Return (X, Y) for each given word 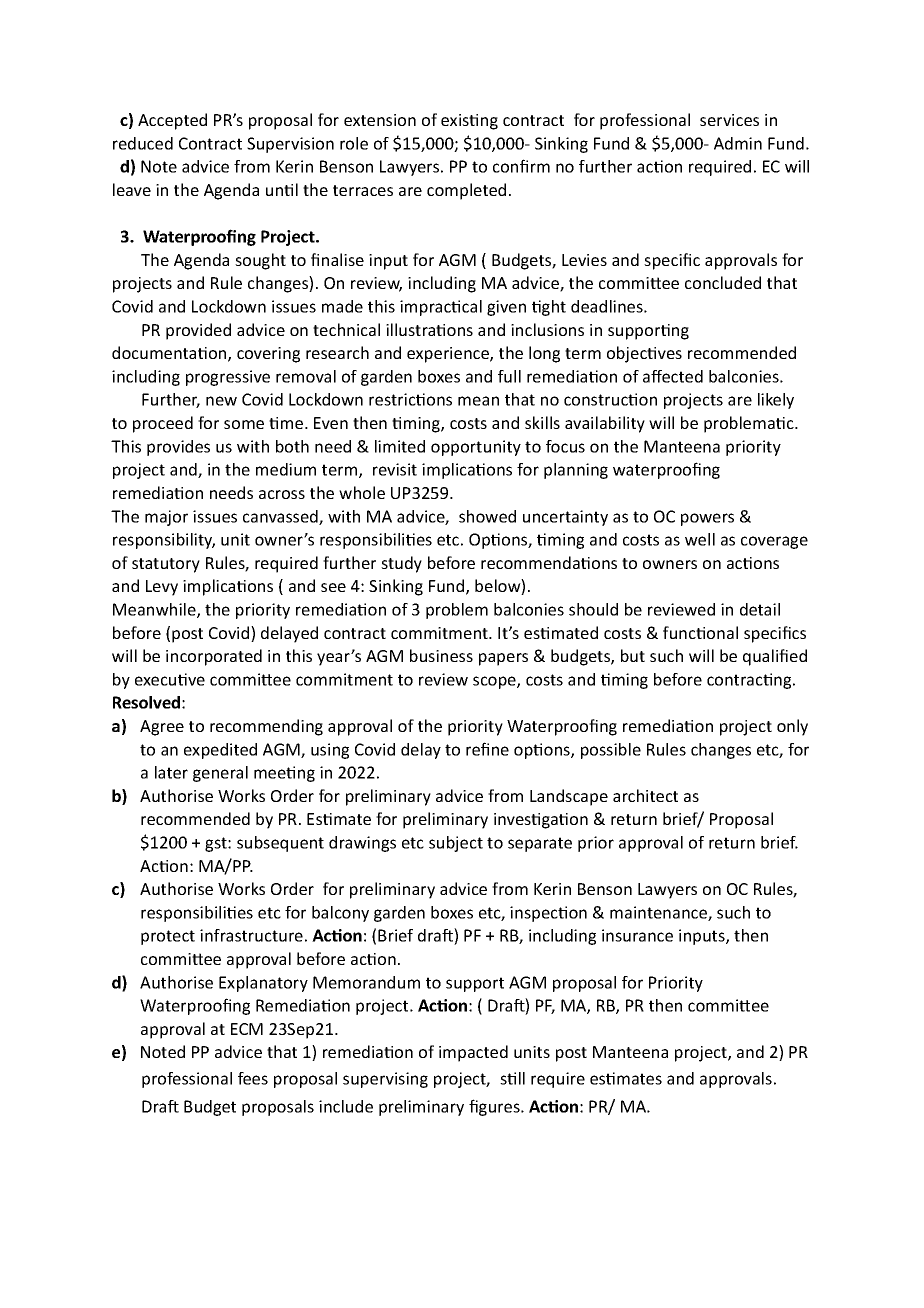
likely (776, 401)
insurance (637, 935)
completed (466, 191)
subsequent (280, 844)
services (729, 120)
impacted (473, 1053)
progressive (228, 378)
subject (456, 844)
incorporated (214, 657)
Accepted (172, 121)
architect (645, 795)
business (441, 655)
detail (760, 609)
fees (253, 1078)
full (509, 376)
